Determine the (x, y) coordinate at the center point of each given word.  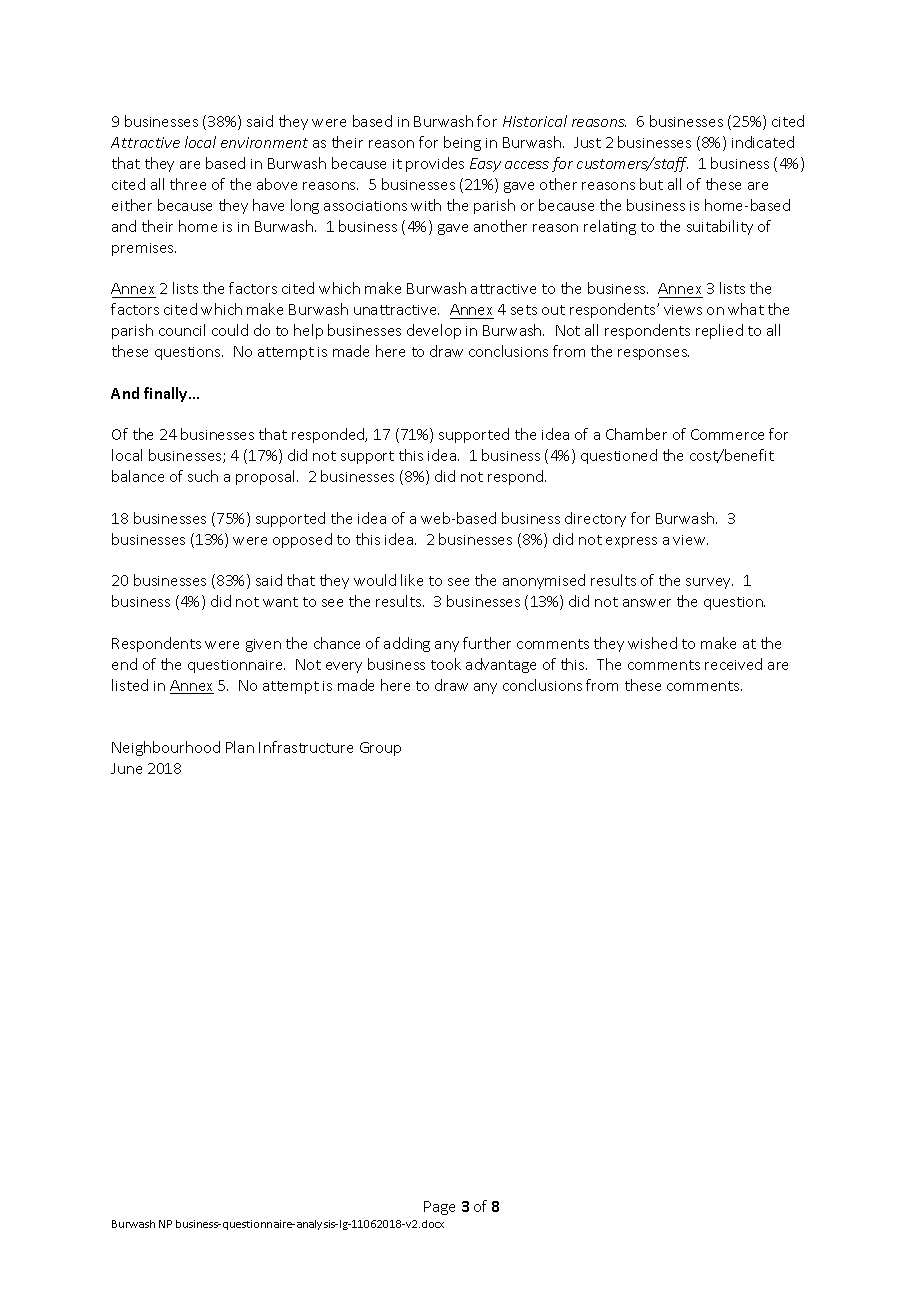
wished (652, 643)
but (651, 184)
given (263, 645)
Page (439, 1208)
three (188, 184)
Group (380, 749)
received (733, 664)
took (446, 664)
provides (435, 164)
